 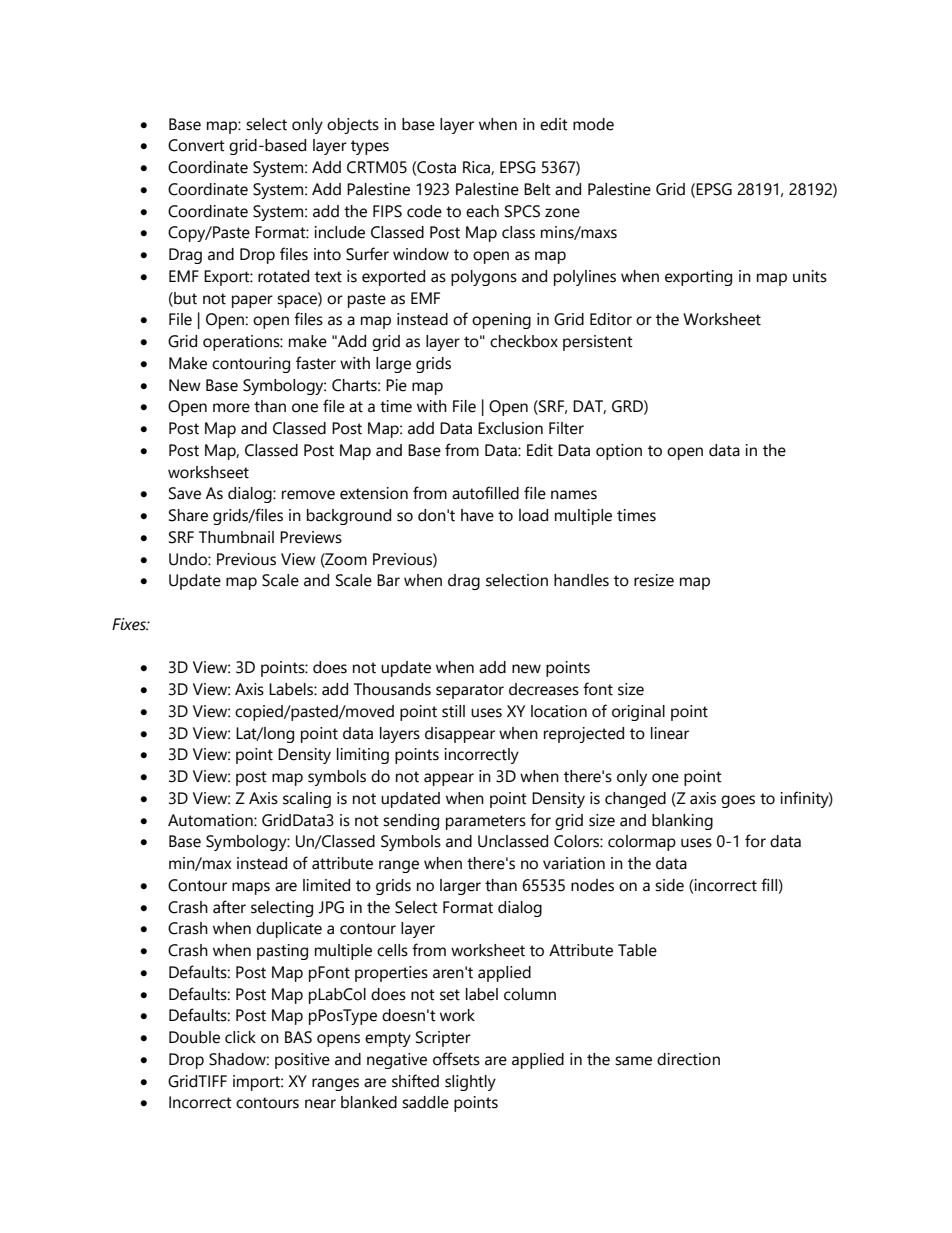 I want to click on slightly, so click(x=470, y=1083).
